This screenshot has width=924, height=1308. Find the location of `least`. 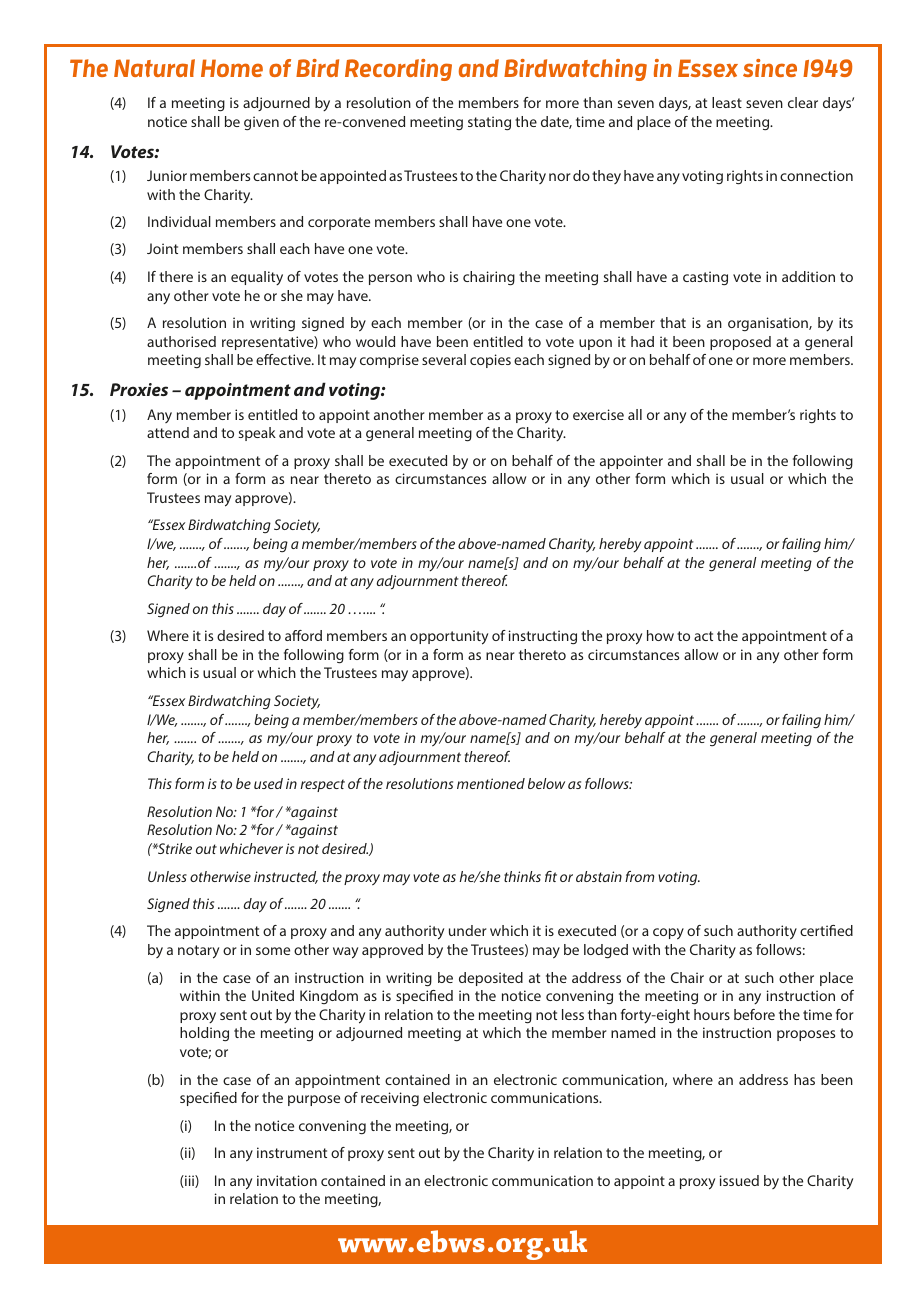

least is located at coordinates (727, 102).
